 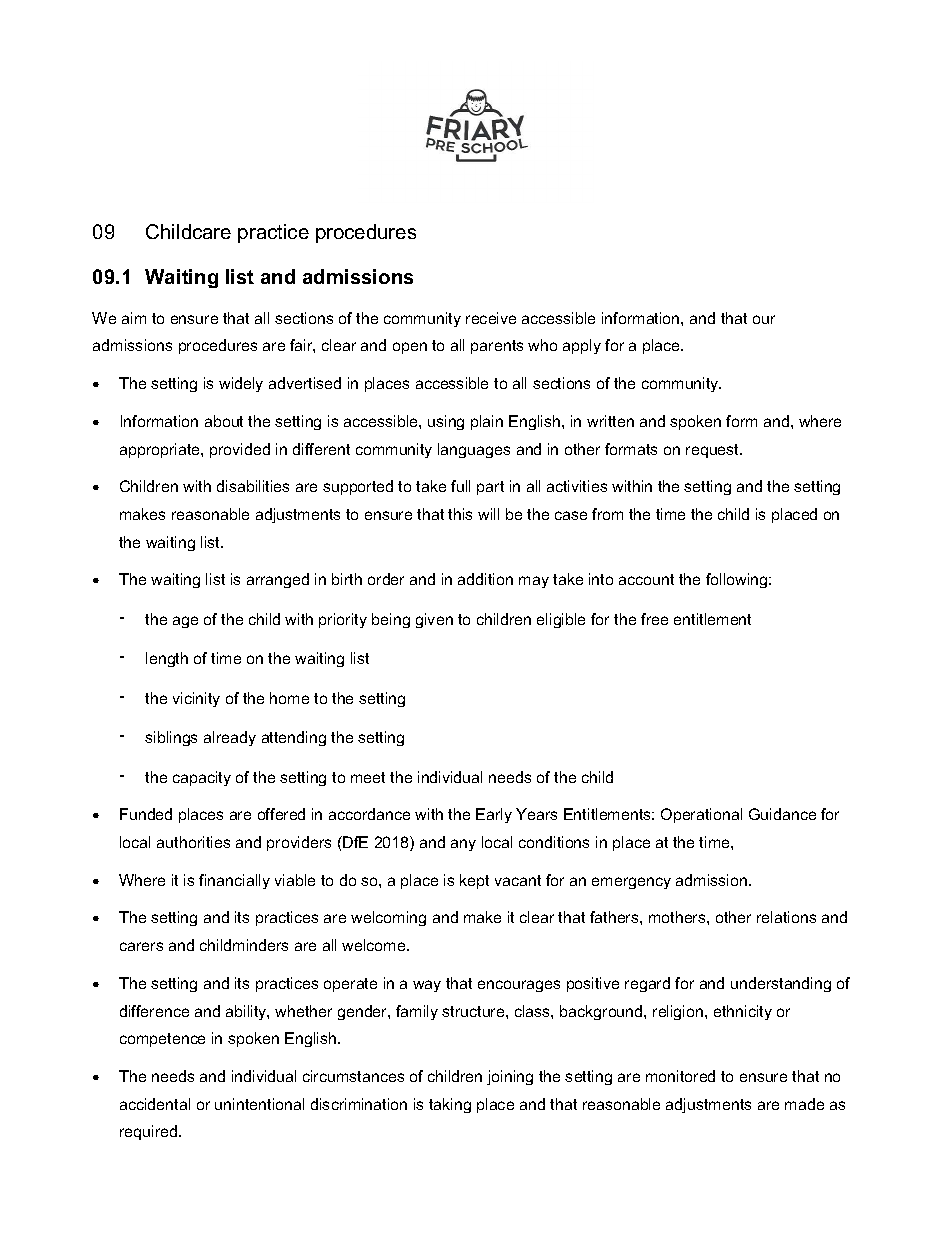 I want to click on unintentional, so click(x=259, y=1104).
